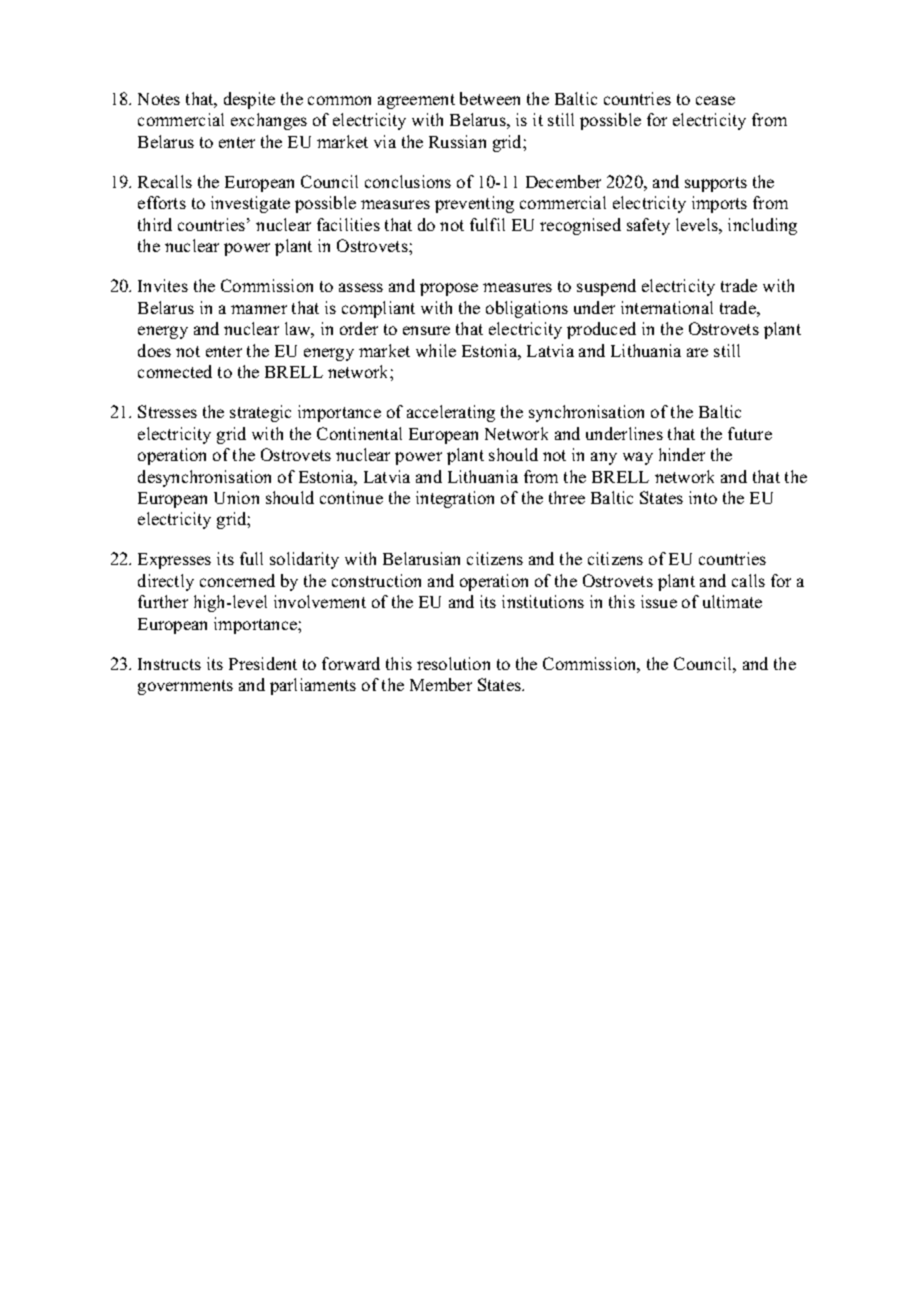 This image has width=924, height=1308. What do you see at coordinates (451, 413) in the image?
I see `accelerating` at bounding box center [451, 413].
